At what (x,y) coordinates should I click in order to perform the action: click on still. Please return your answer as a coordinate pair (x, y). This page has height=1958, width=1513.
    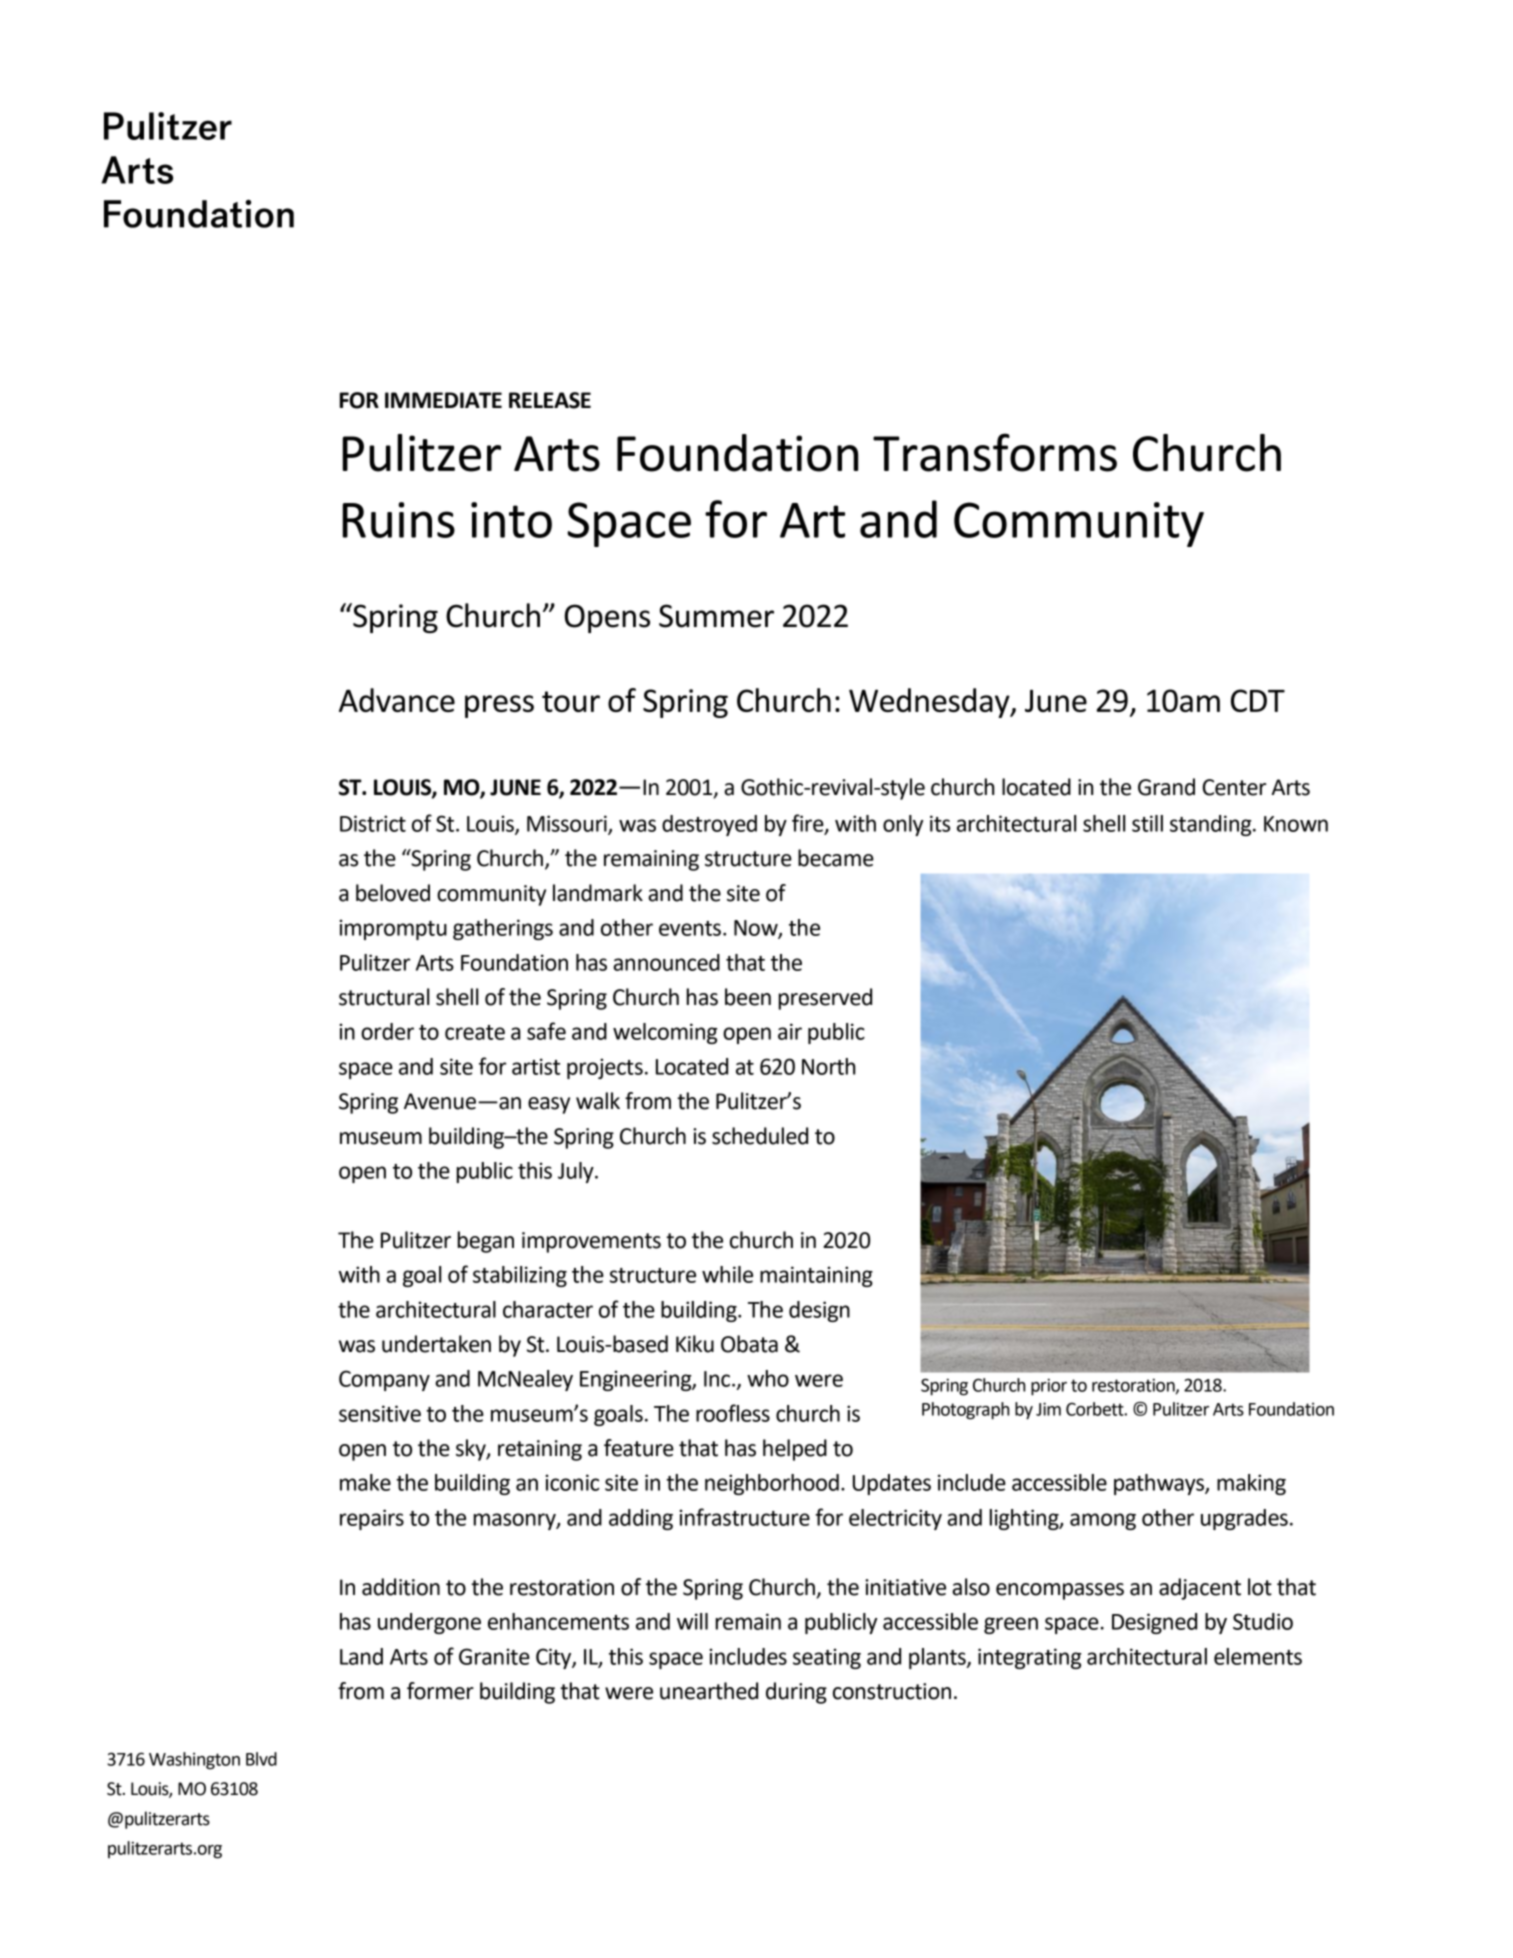
    Looking at the image, I should click on (1147, 823).
